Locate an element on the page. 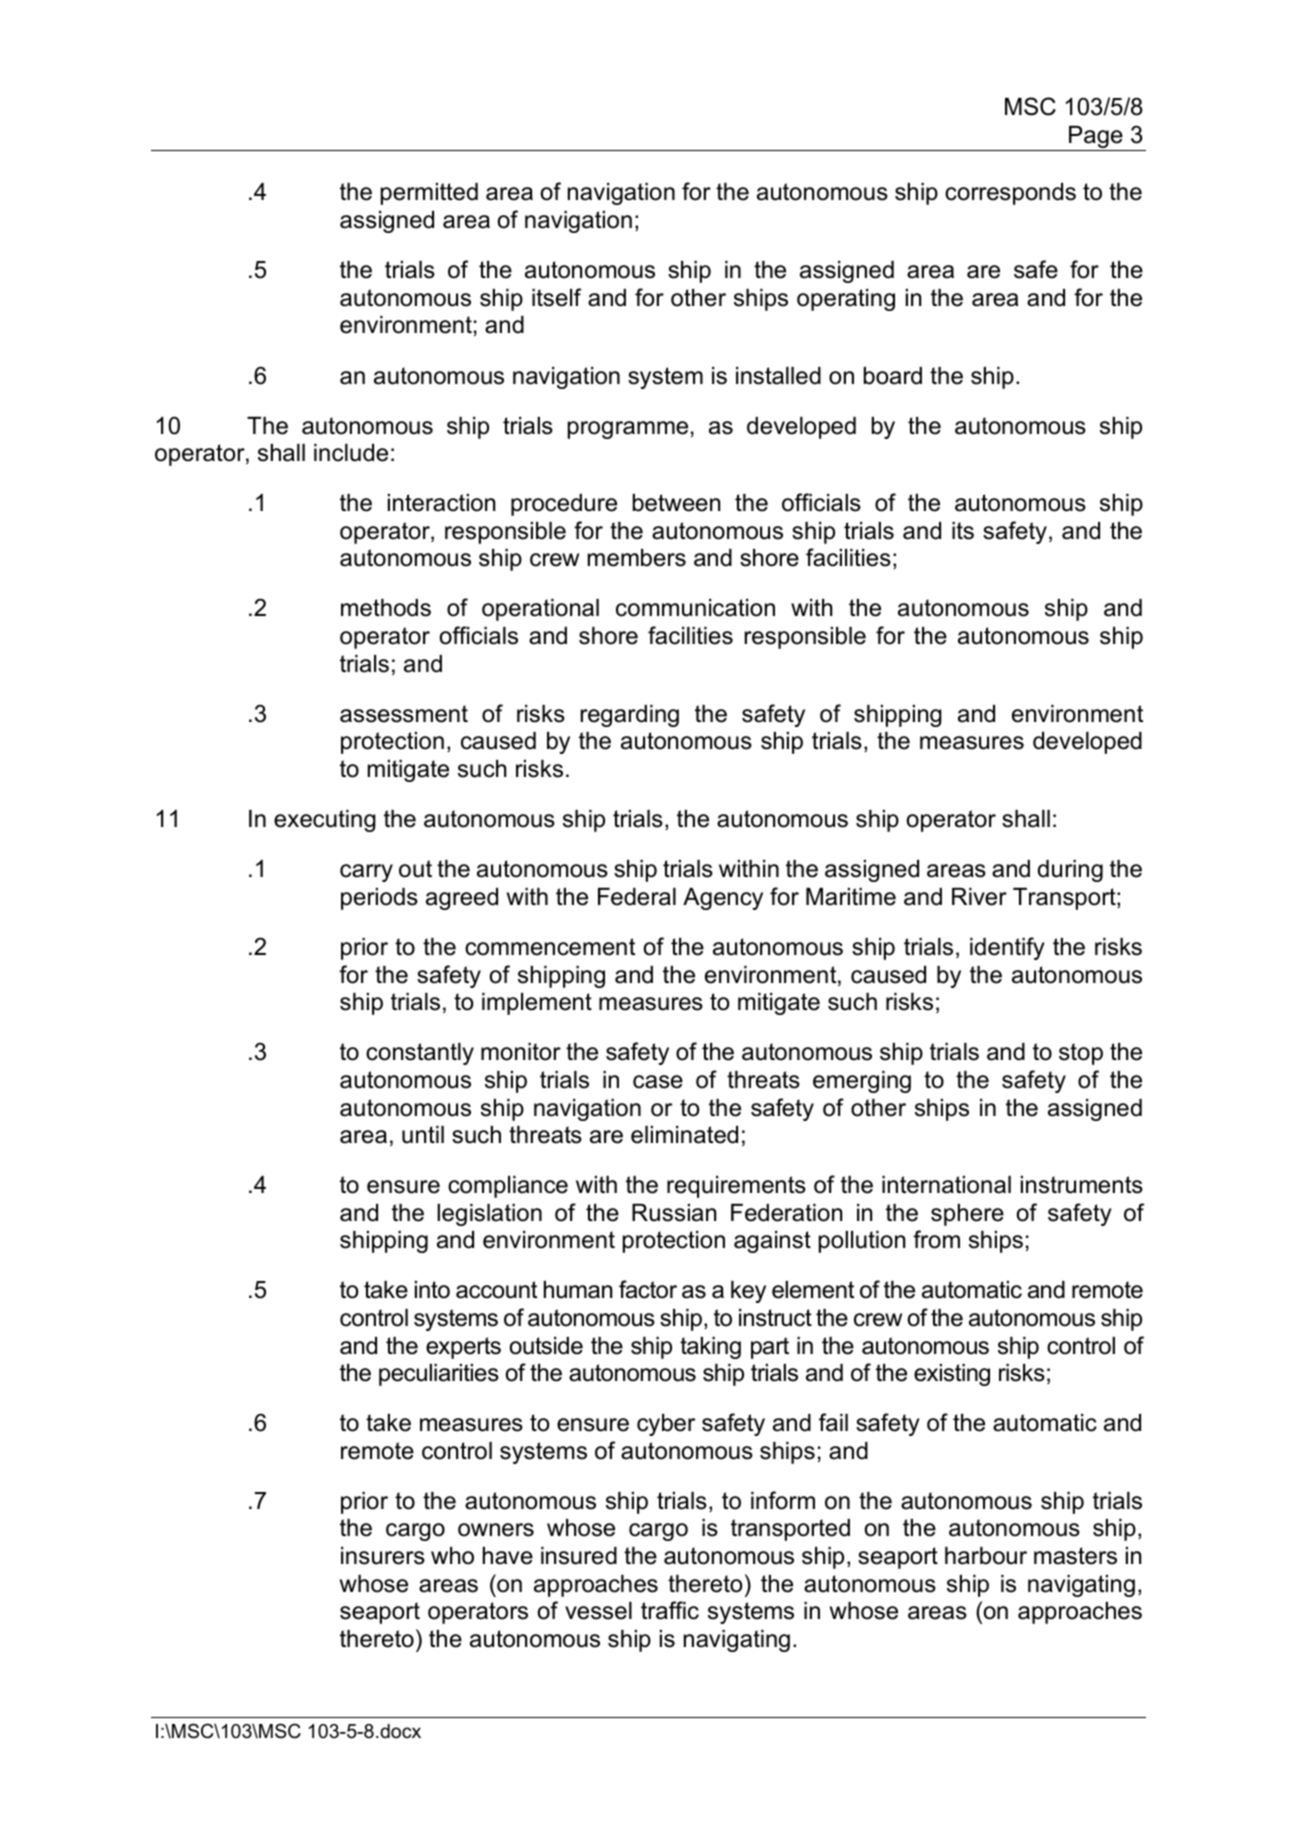  until is located at coordinates (423, 1135).
